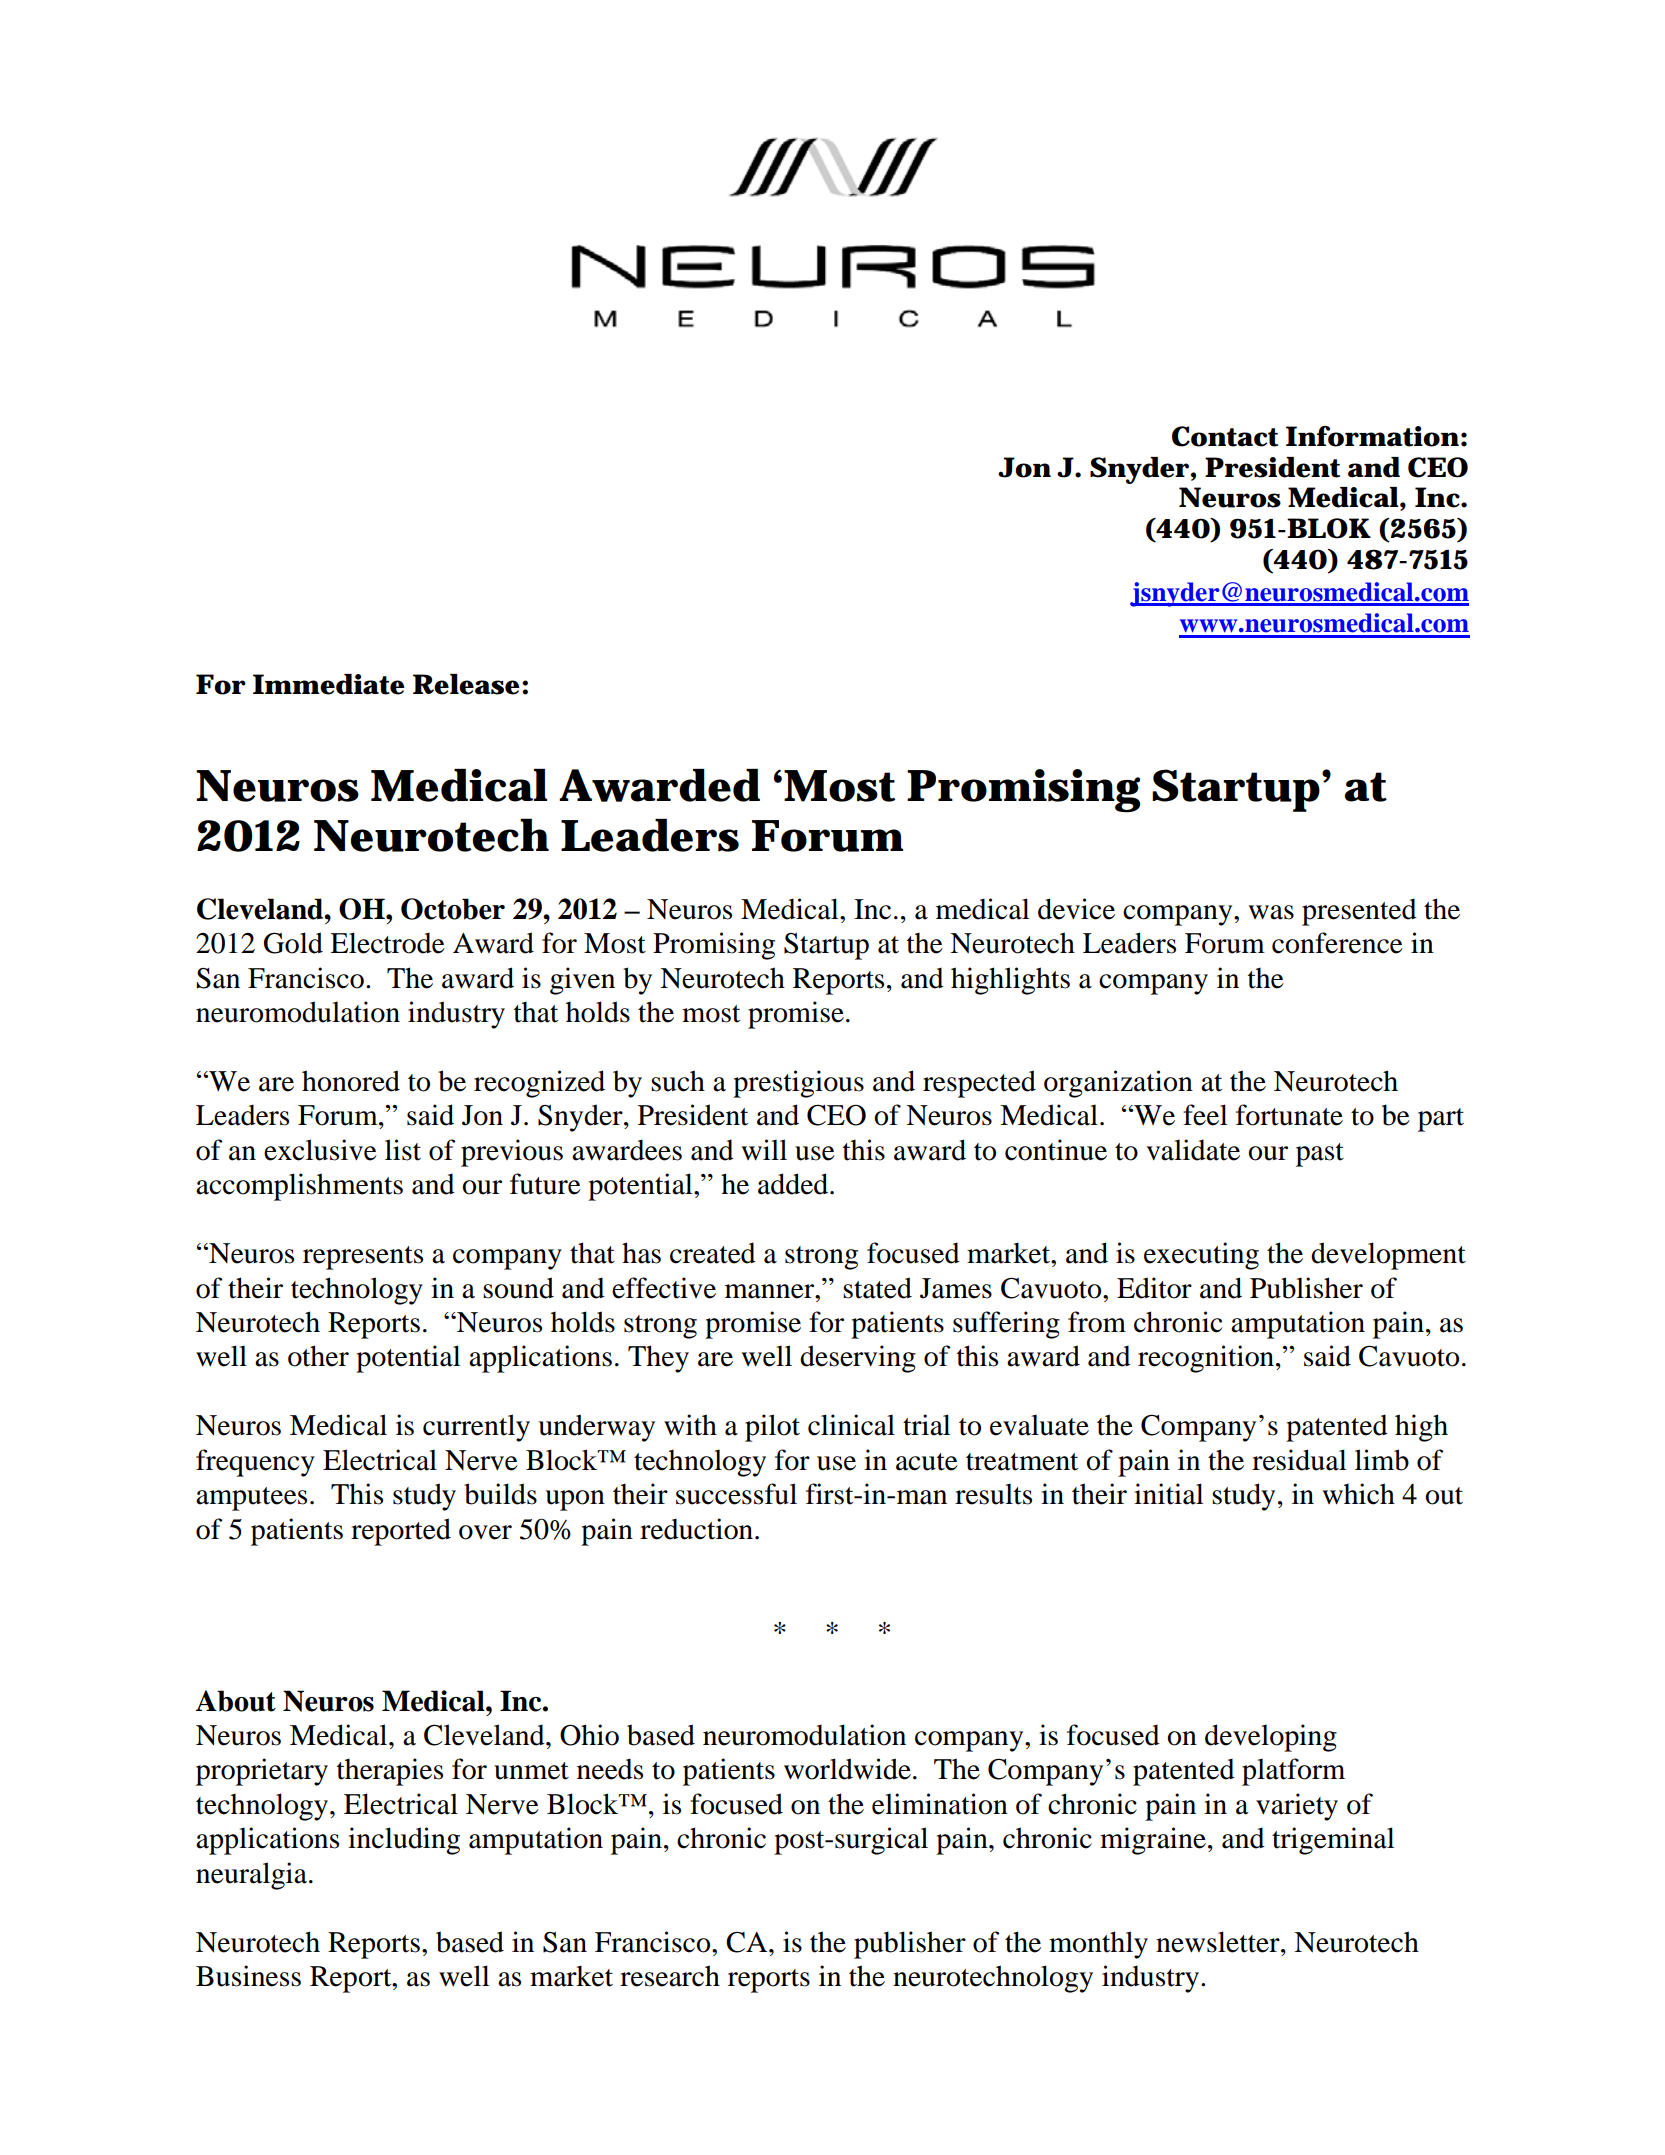 The width and height of the screenshot is (1665, 2155). I want to click on past, so click(1320, 1155).
